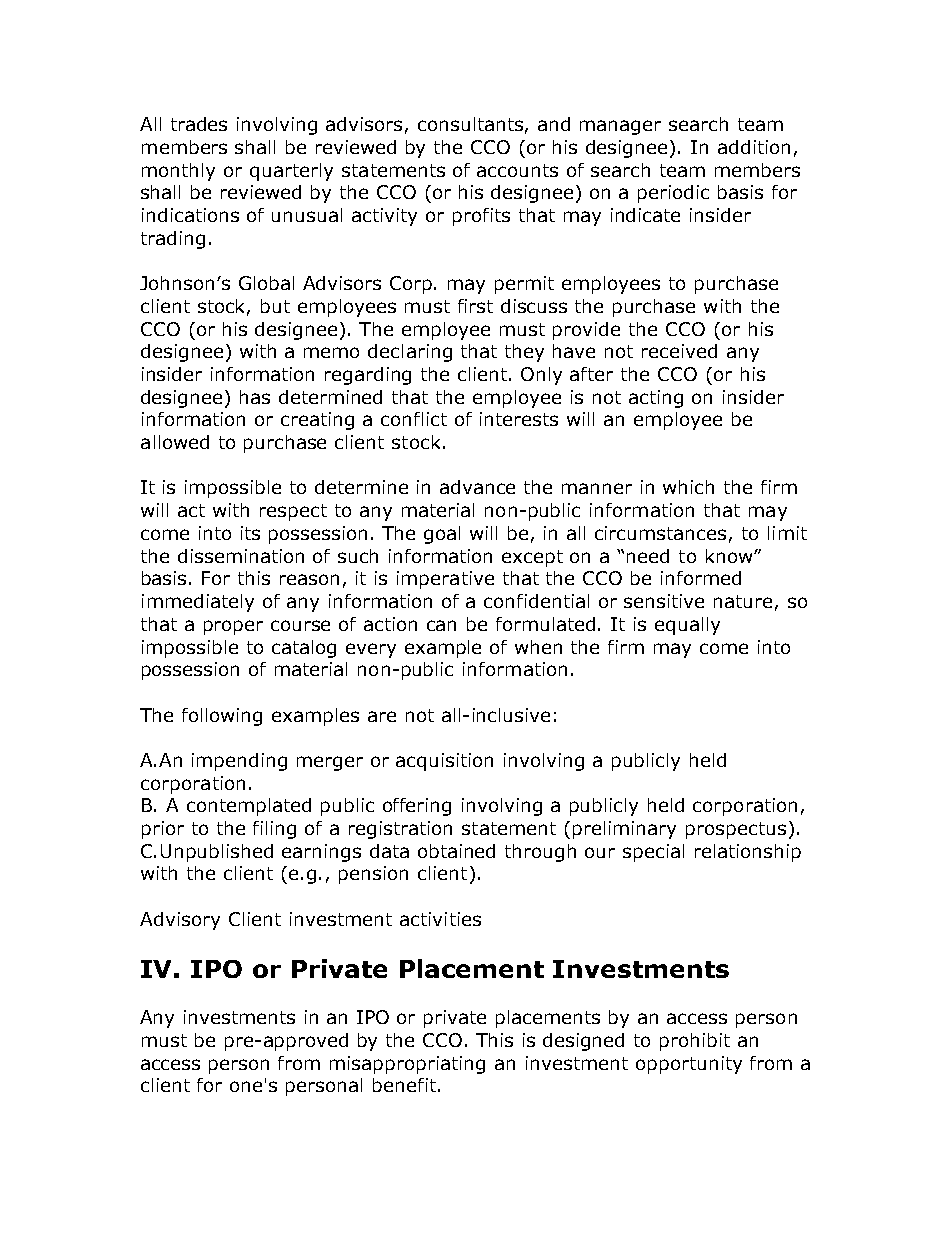 The image size is (952, 1233). I want to click on trades, so click(199, 124).
